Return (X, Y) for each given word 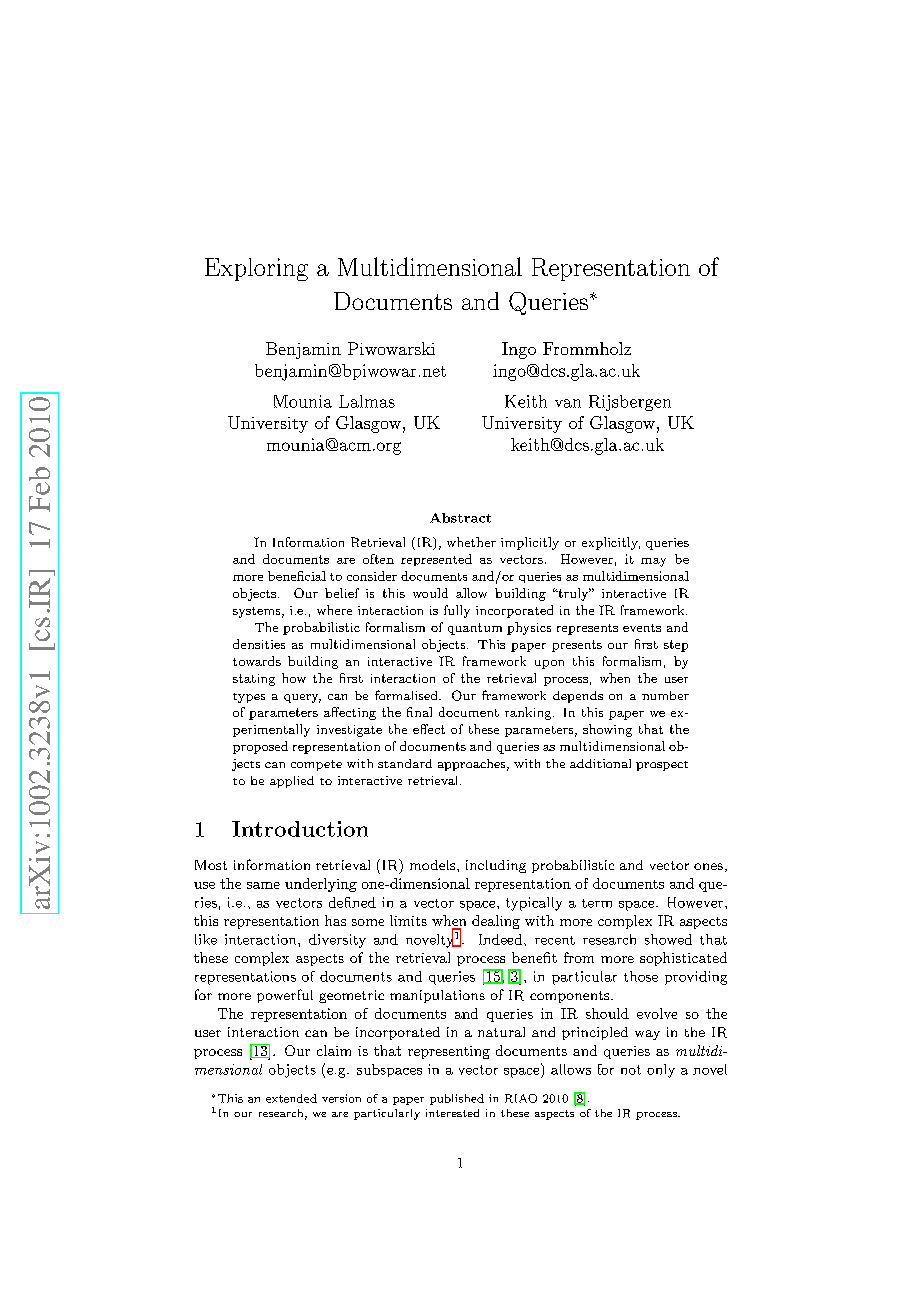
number (665, 695)
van (568, 403)
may (653, 562)
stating (254, 680)
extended (291, 1098)
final (419, 712)
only (661, 1071)
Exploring (256, 269)
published (457, 1099)
